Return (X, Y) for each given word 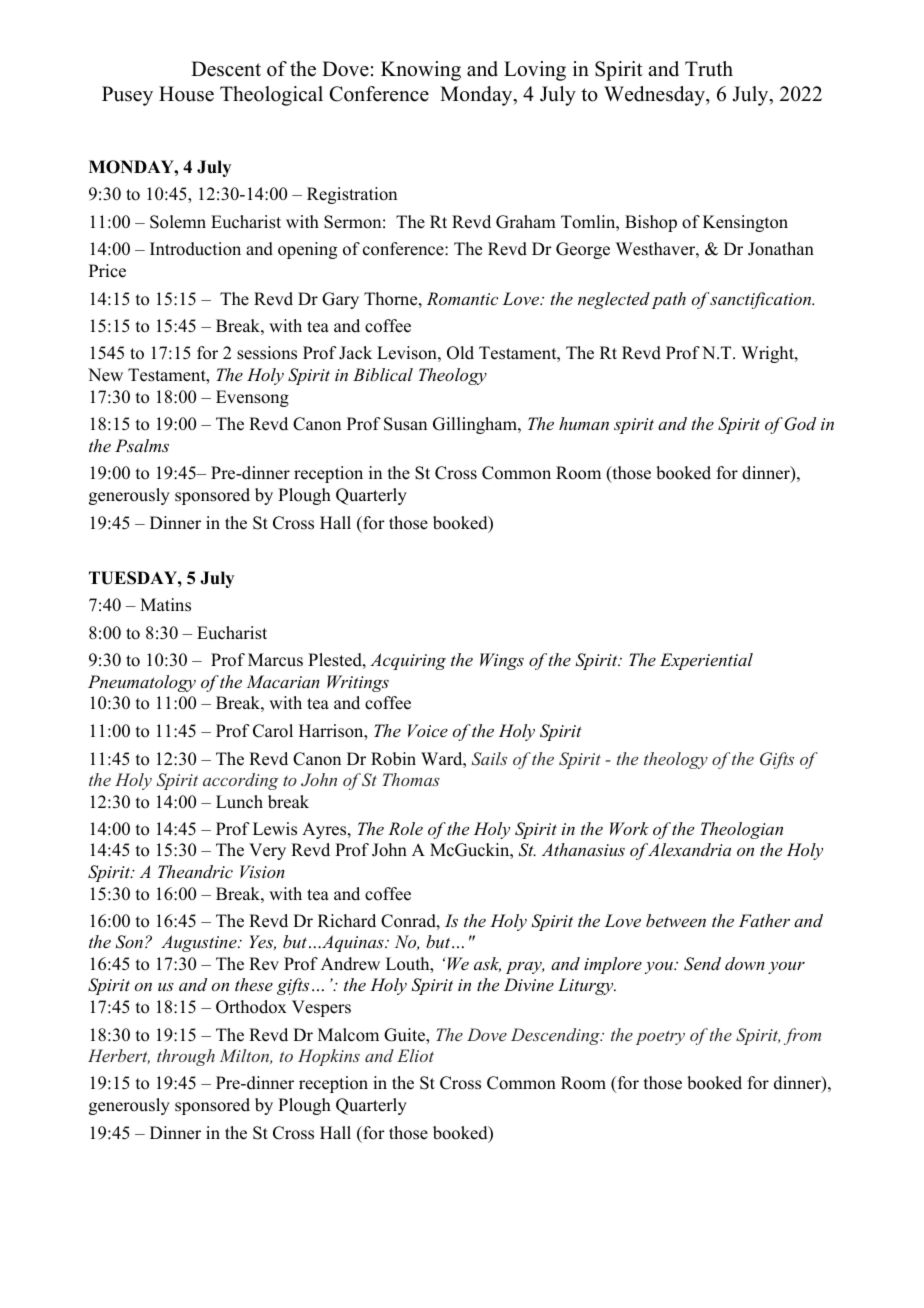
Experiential (706, 661)
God (800, 424)
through (186, 1057)
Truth (709, 69)
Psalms (142, 445)
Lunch (239, 802)
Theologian (742, 830)
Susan (405, 424)
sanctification (762, 300)
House (186, 94)
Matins (165, 605)
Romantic (462, 298)
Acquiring (408, 661)
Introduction (195, 249)
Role (405, 828)
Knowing (421, 71)
